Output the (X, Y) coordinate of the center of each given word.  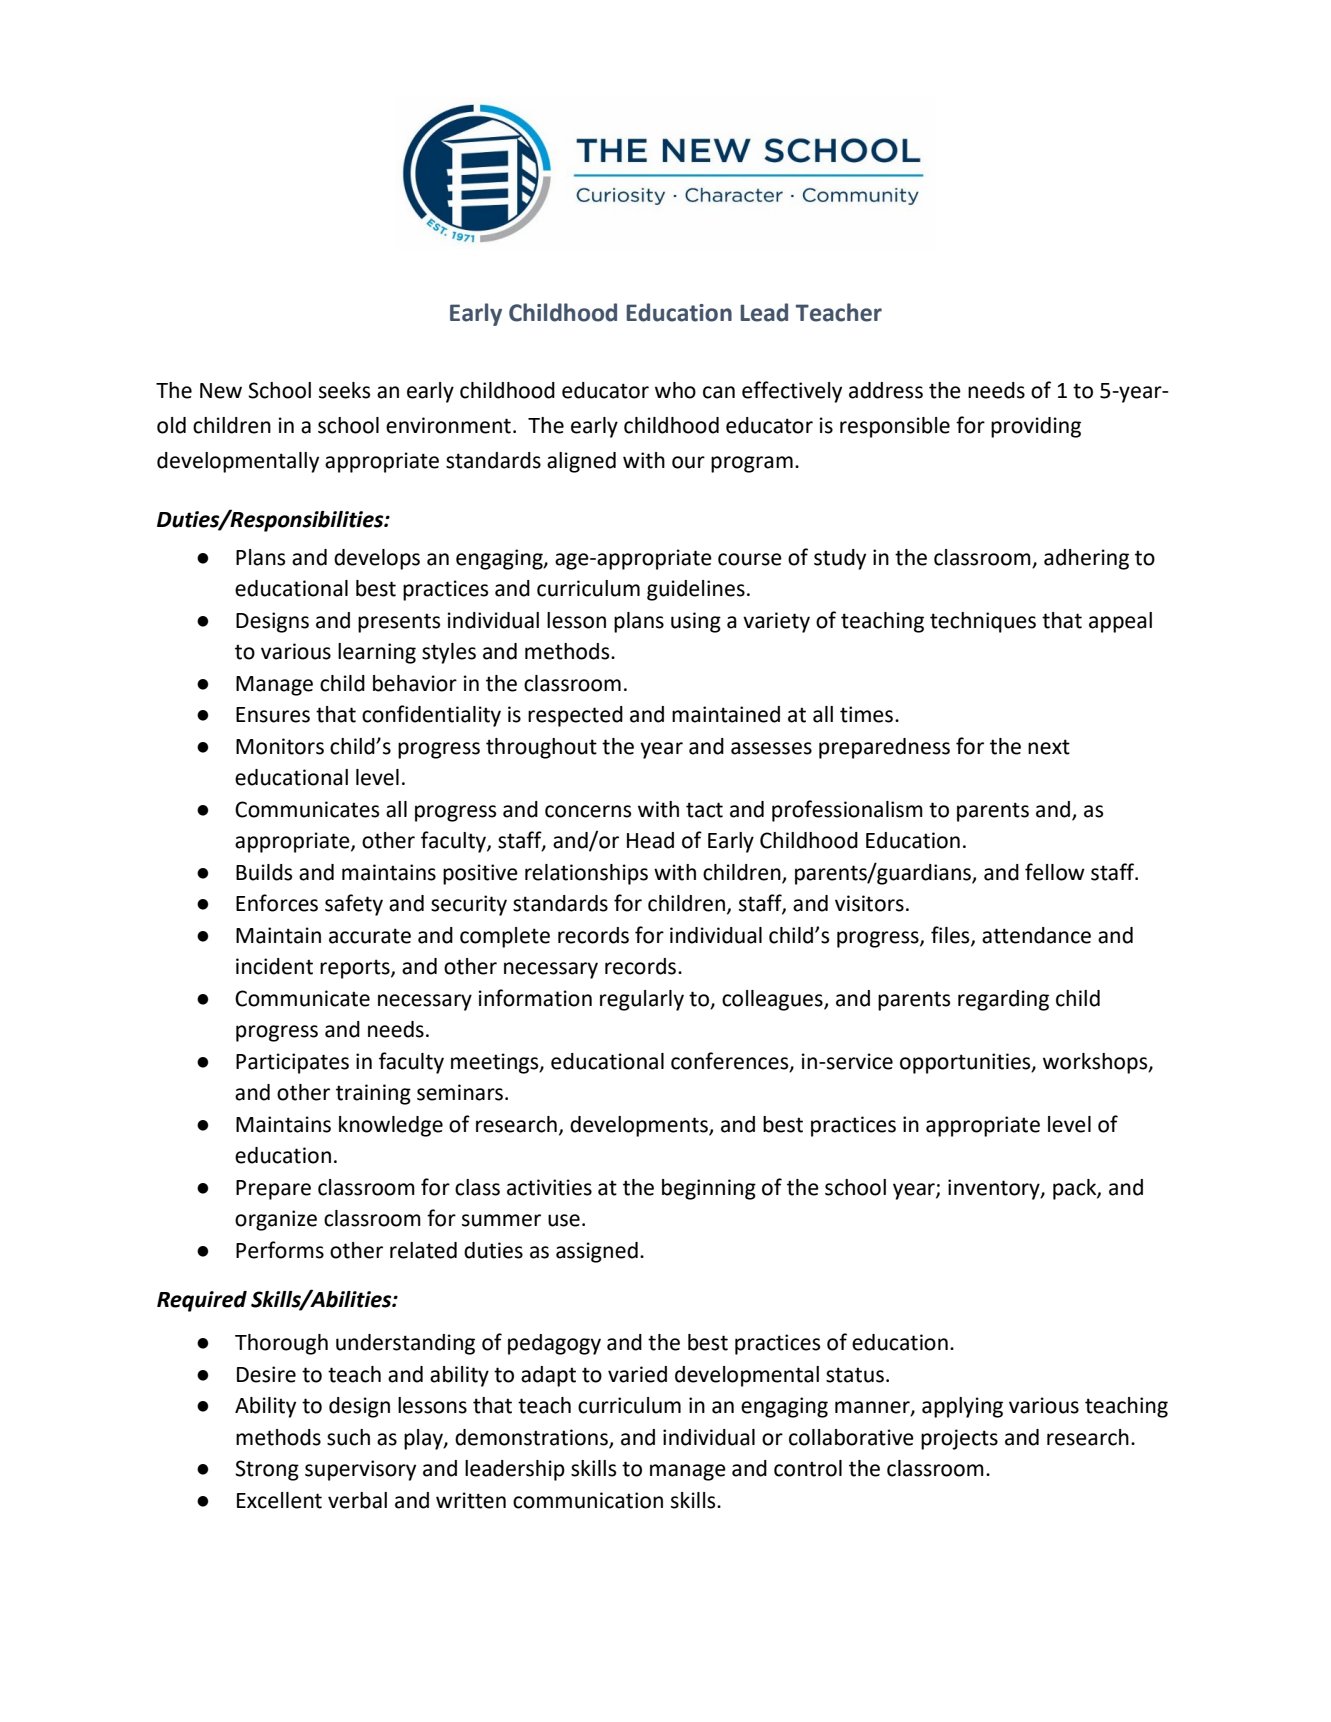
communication (588, 1500)
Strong (267, 1470)
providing (1036, 427)
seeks (344, 390)
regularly (642, 1000)
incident (274, 966)
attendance (1036, 935)
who (675, 390)
